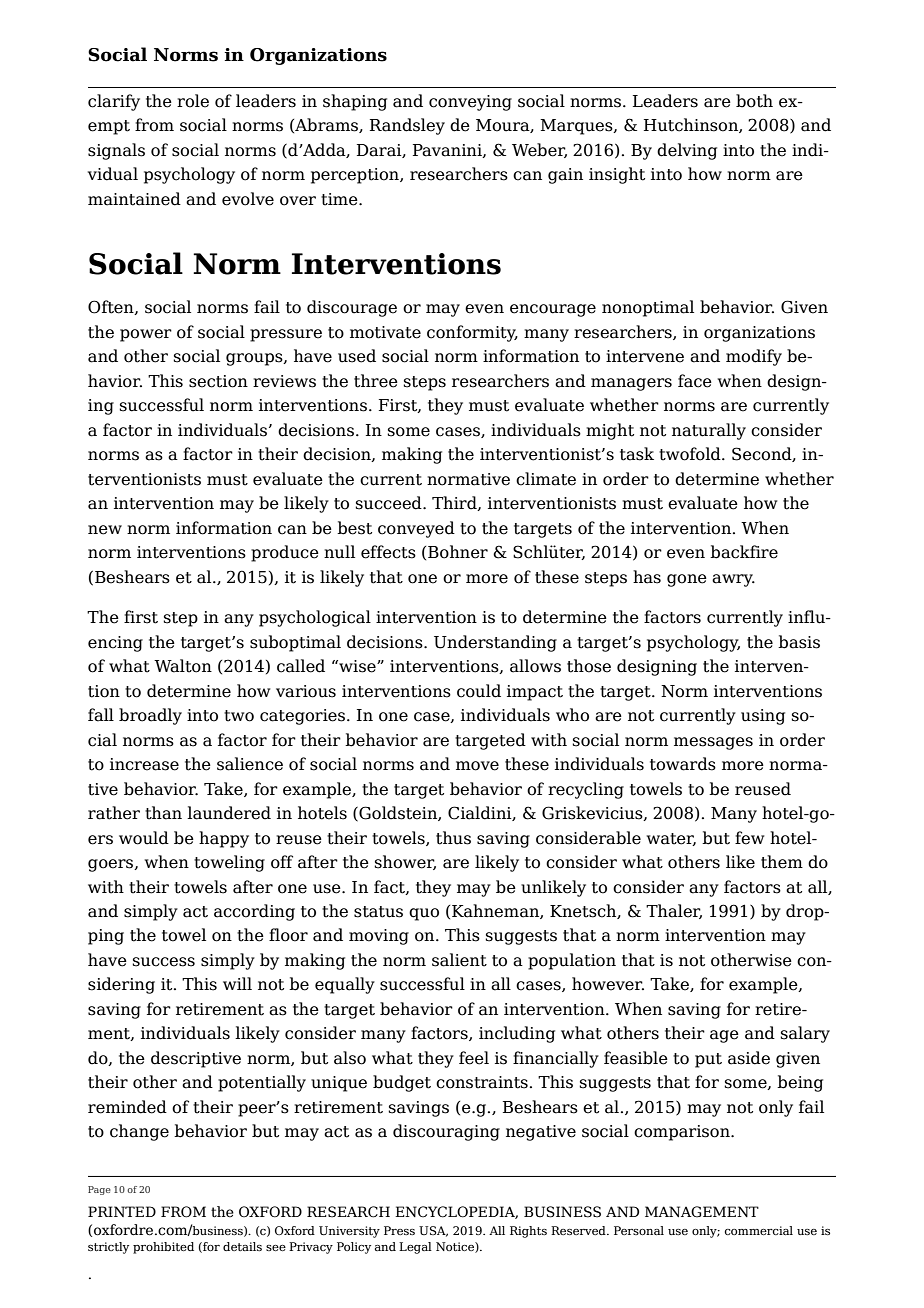 This screenshot has width=924, height=1308. Describe the element at coordinates (183, 666) in the screenshot. I see `Walton` at that location.
